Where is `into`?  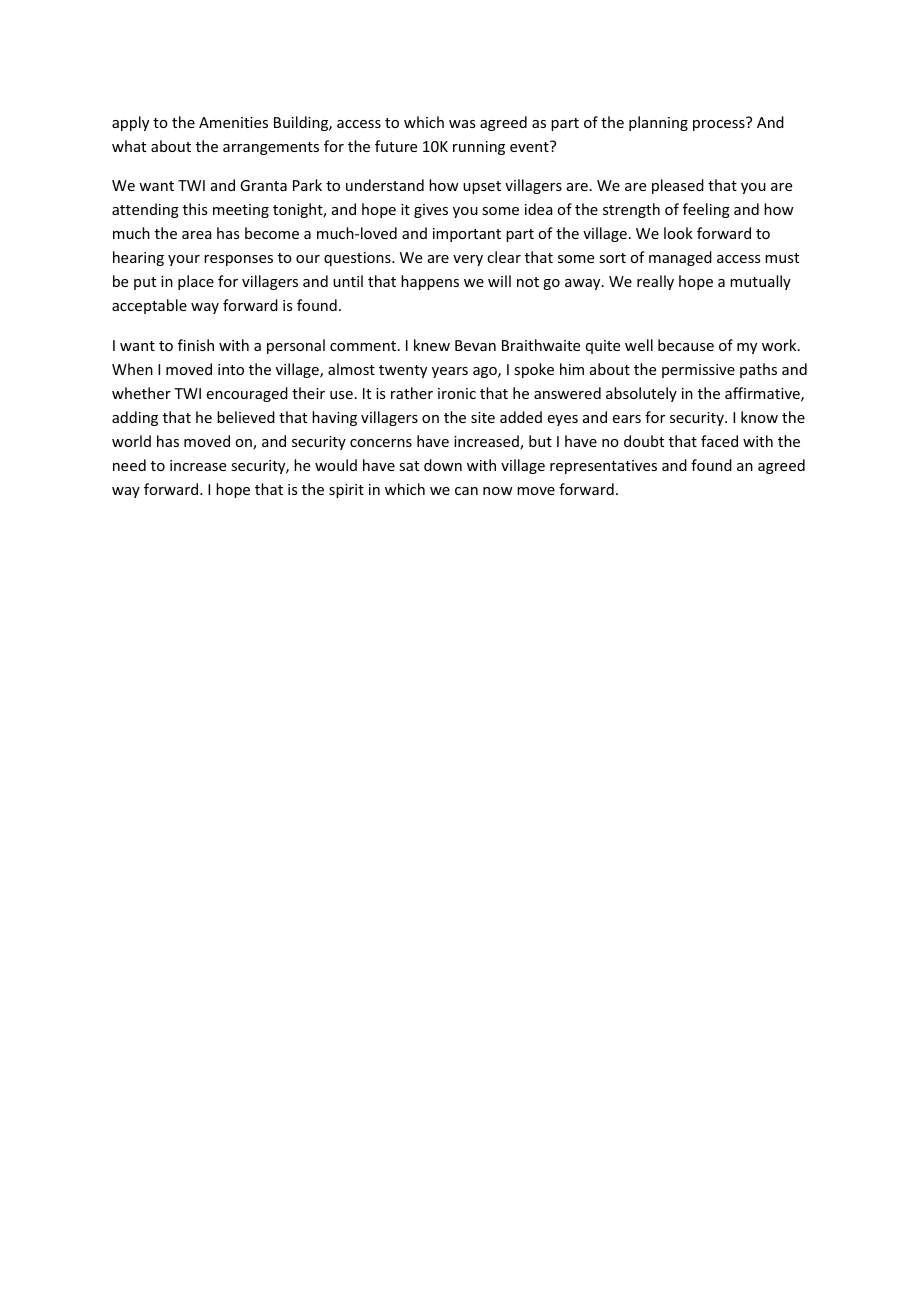
into is located at coordinates (231, 369).
